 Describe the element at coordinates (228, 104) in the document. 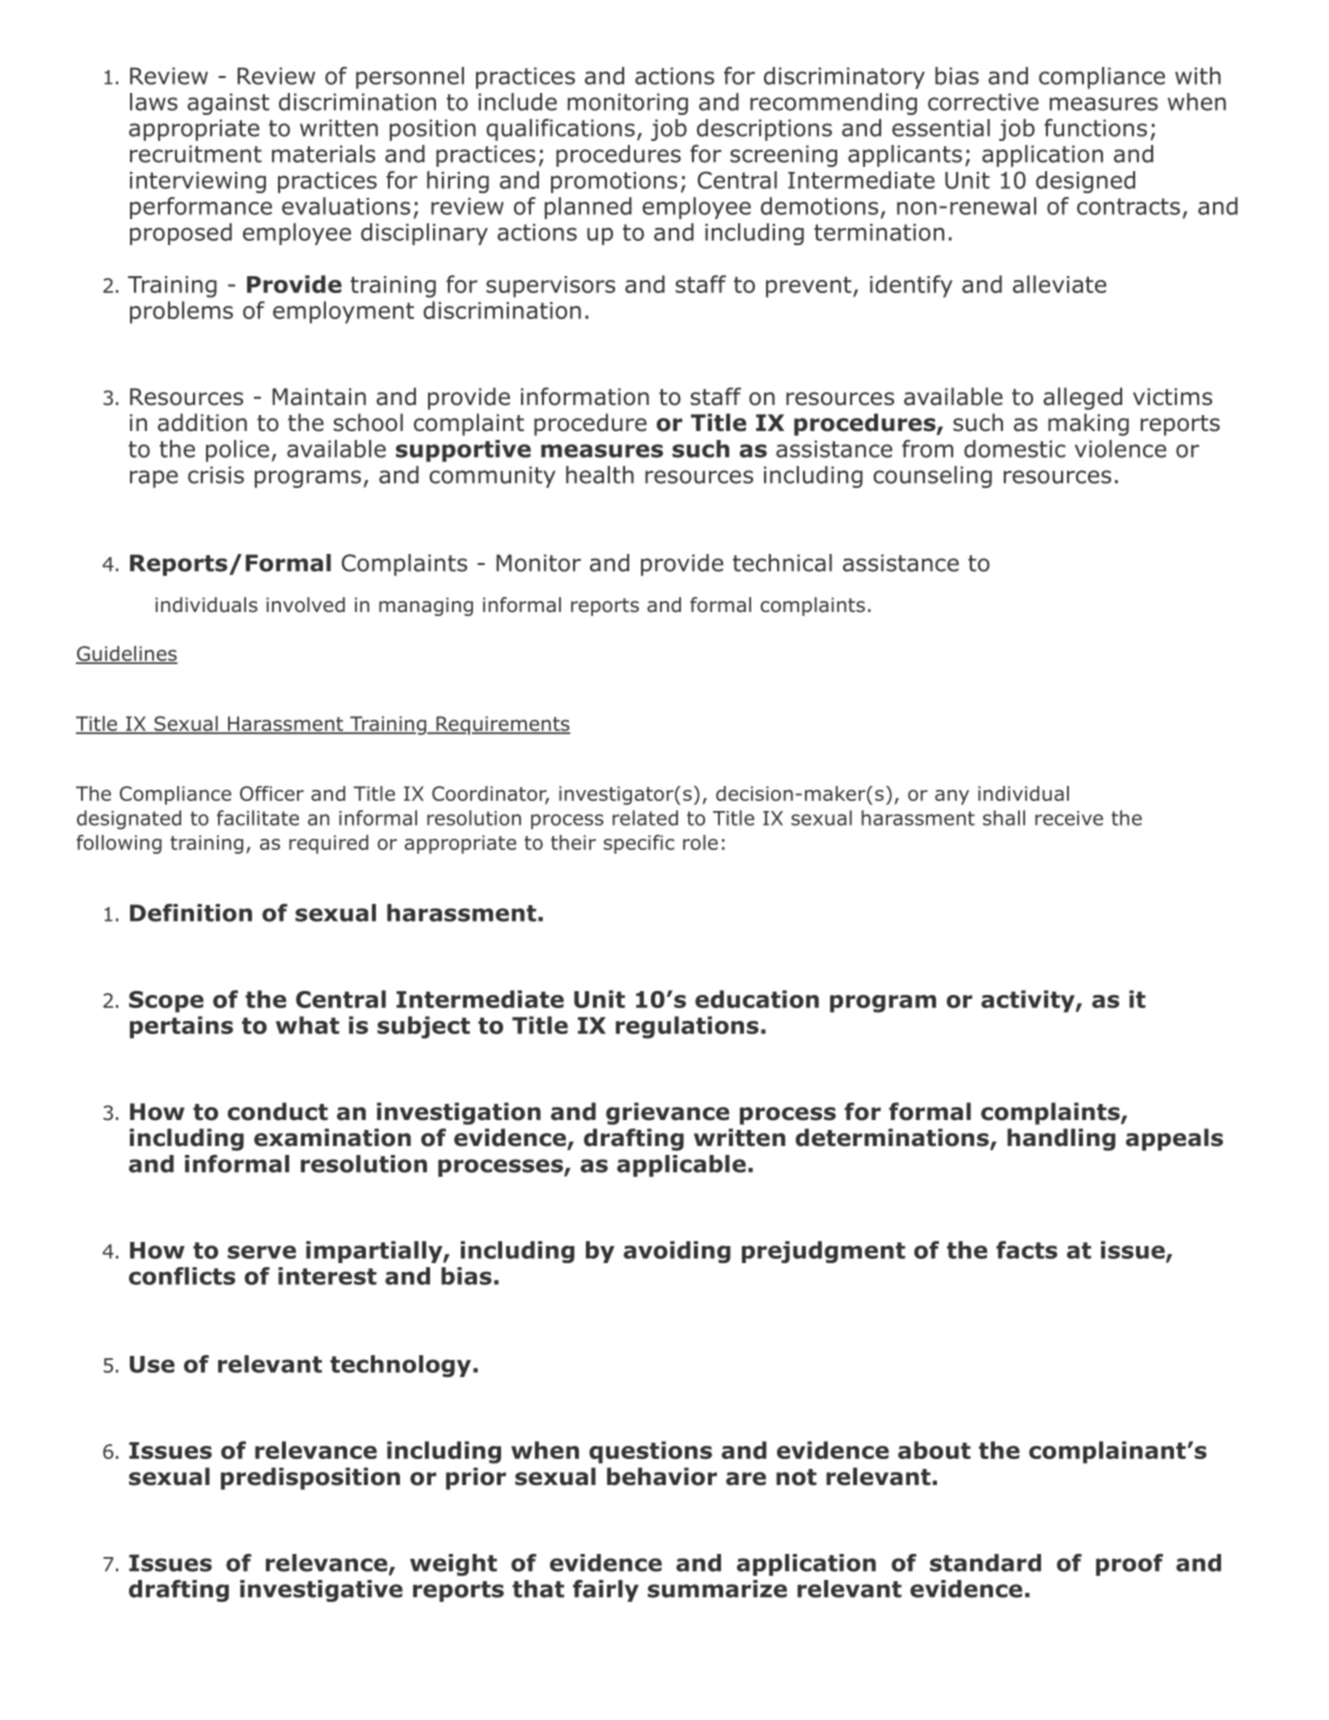

I see `against` at that location.
